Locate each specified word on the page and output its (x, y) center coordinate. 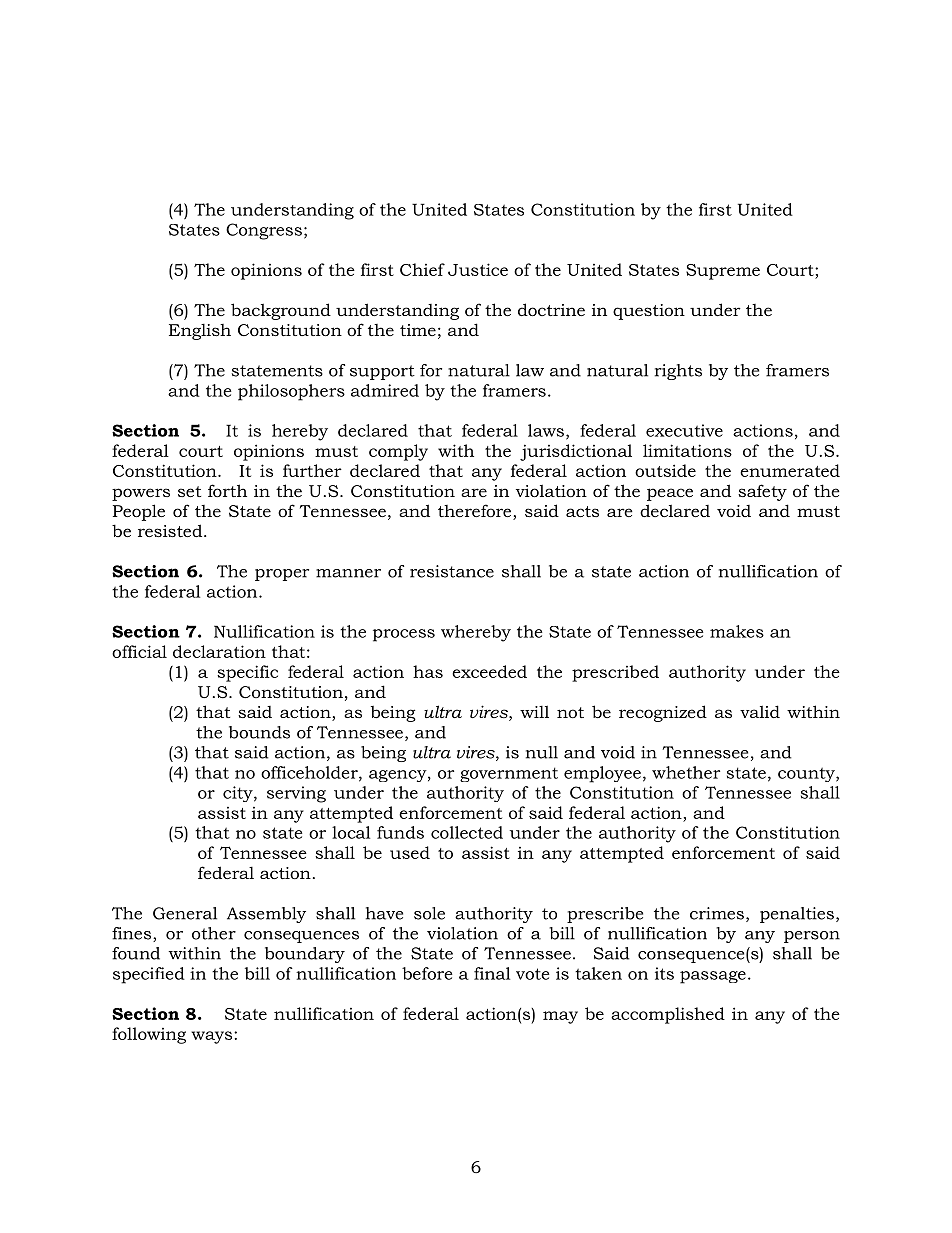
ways (213, 1037)
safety (762, 492)
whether (686, 772)
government (509, 774)
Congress (264, 231)
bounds (259, 732)
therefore (476, 512)
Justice (478, 269)
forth (227, 490)
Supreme (723, 272)
